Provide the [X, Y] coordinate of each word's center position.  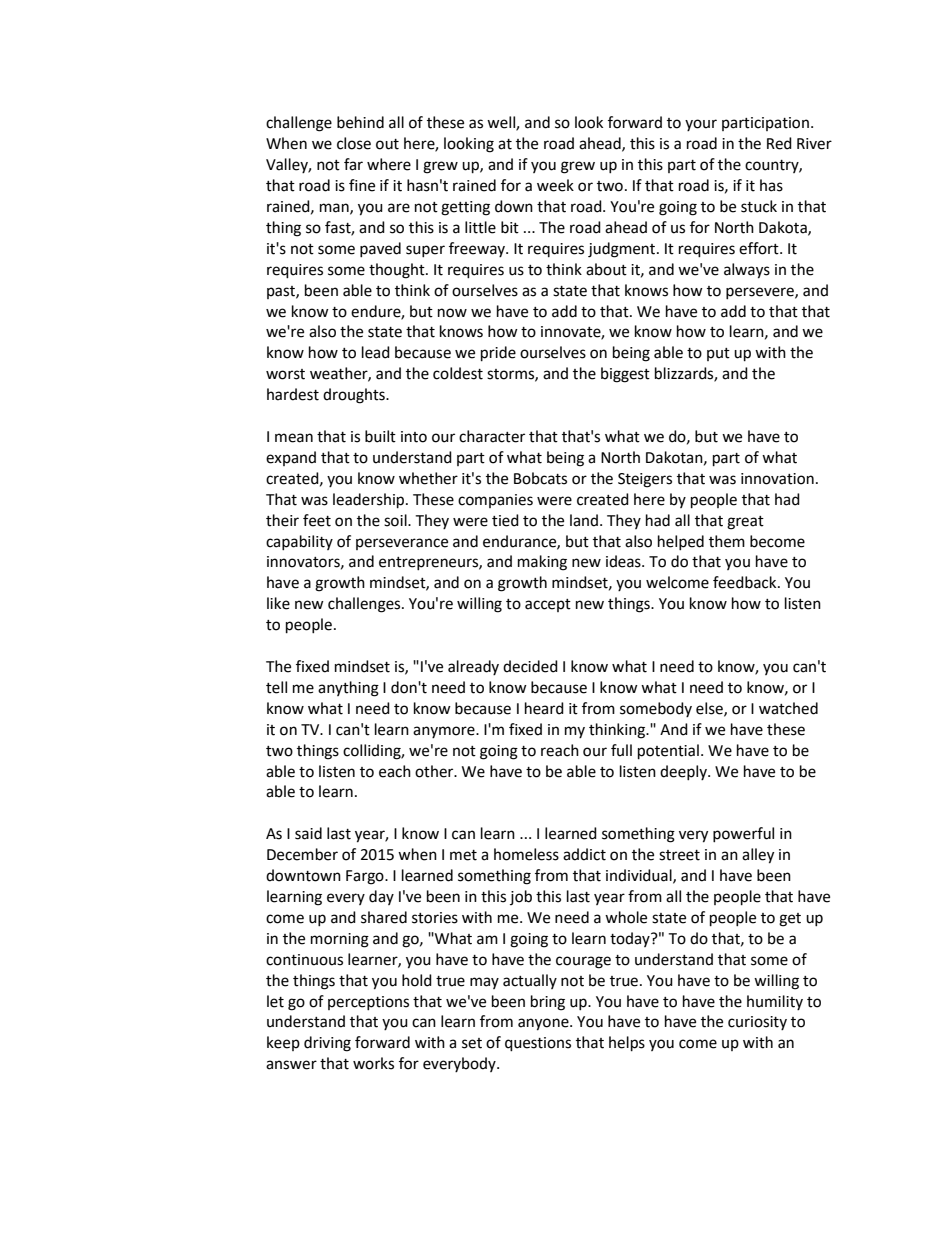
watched [788, 708]
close [354, 143]
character [492, 436]
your [701, 125]
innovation [777, 479]
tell [276, 687]
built [380, 436]
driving [327, 1044]
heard [544, 708]
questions [538, 1044]
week [555, 185]
